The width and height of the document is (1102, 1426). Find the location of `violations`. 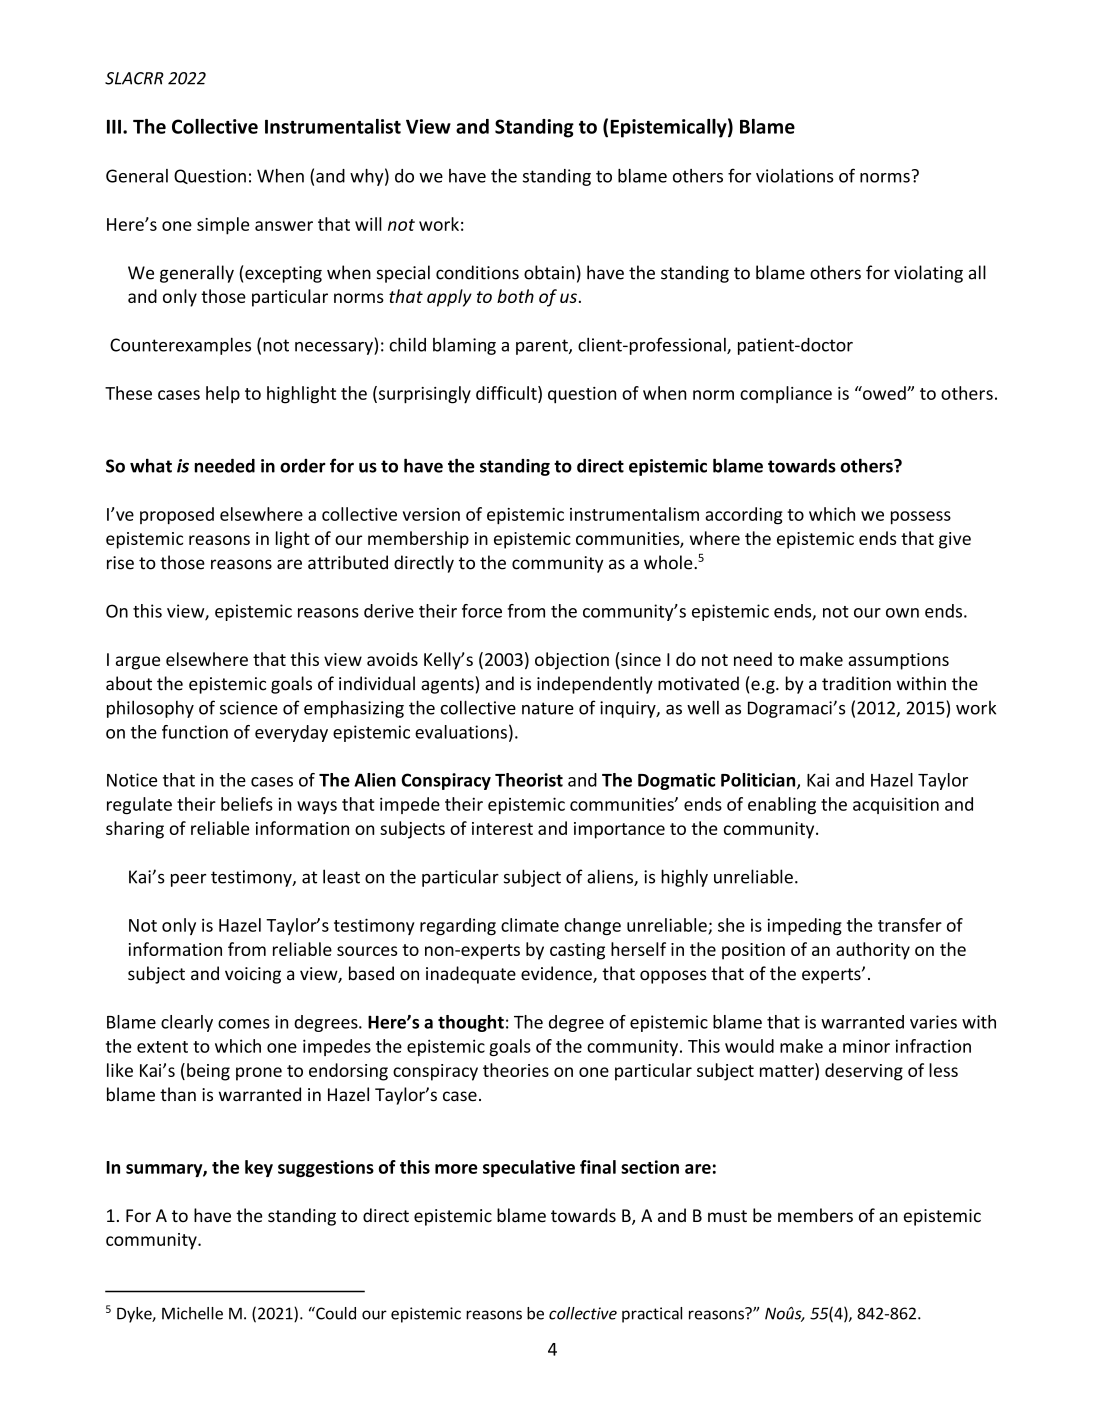

violations is located at coordinates (795, 176).
